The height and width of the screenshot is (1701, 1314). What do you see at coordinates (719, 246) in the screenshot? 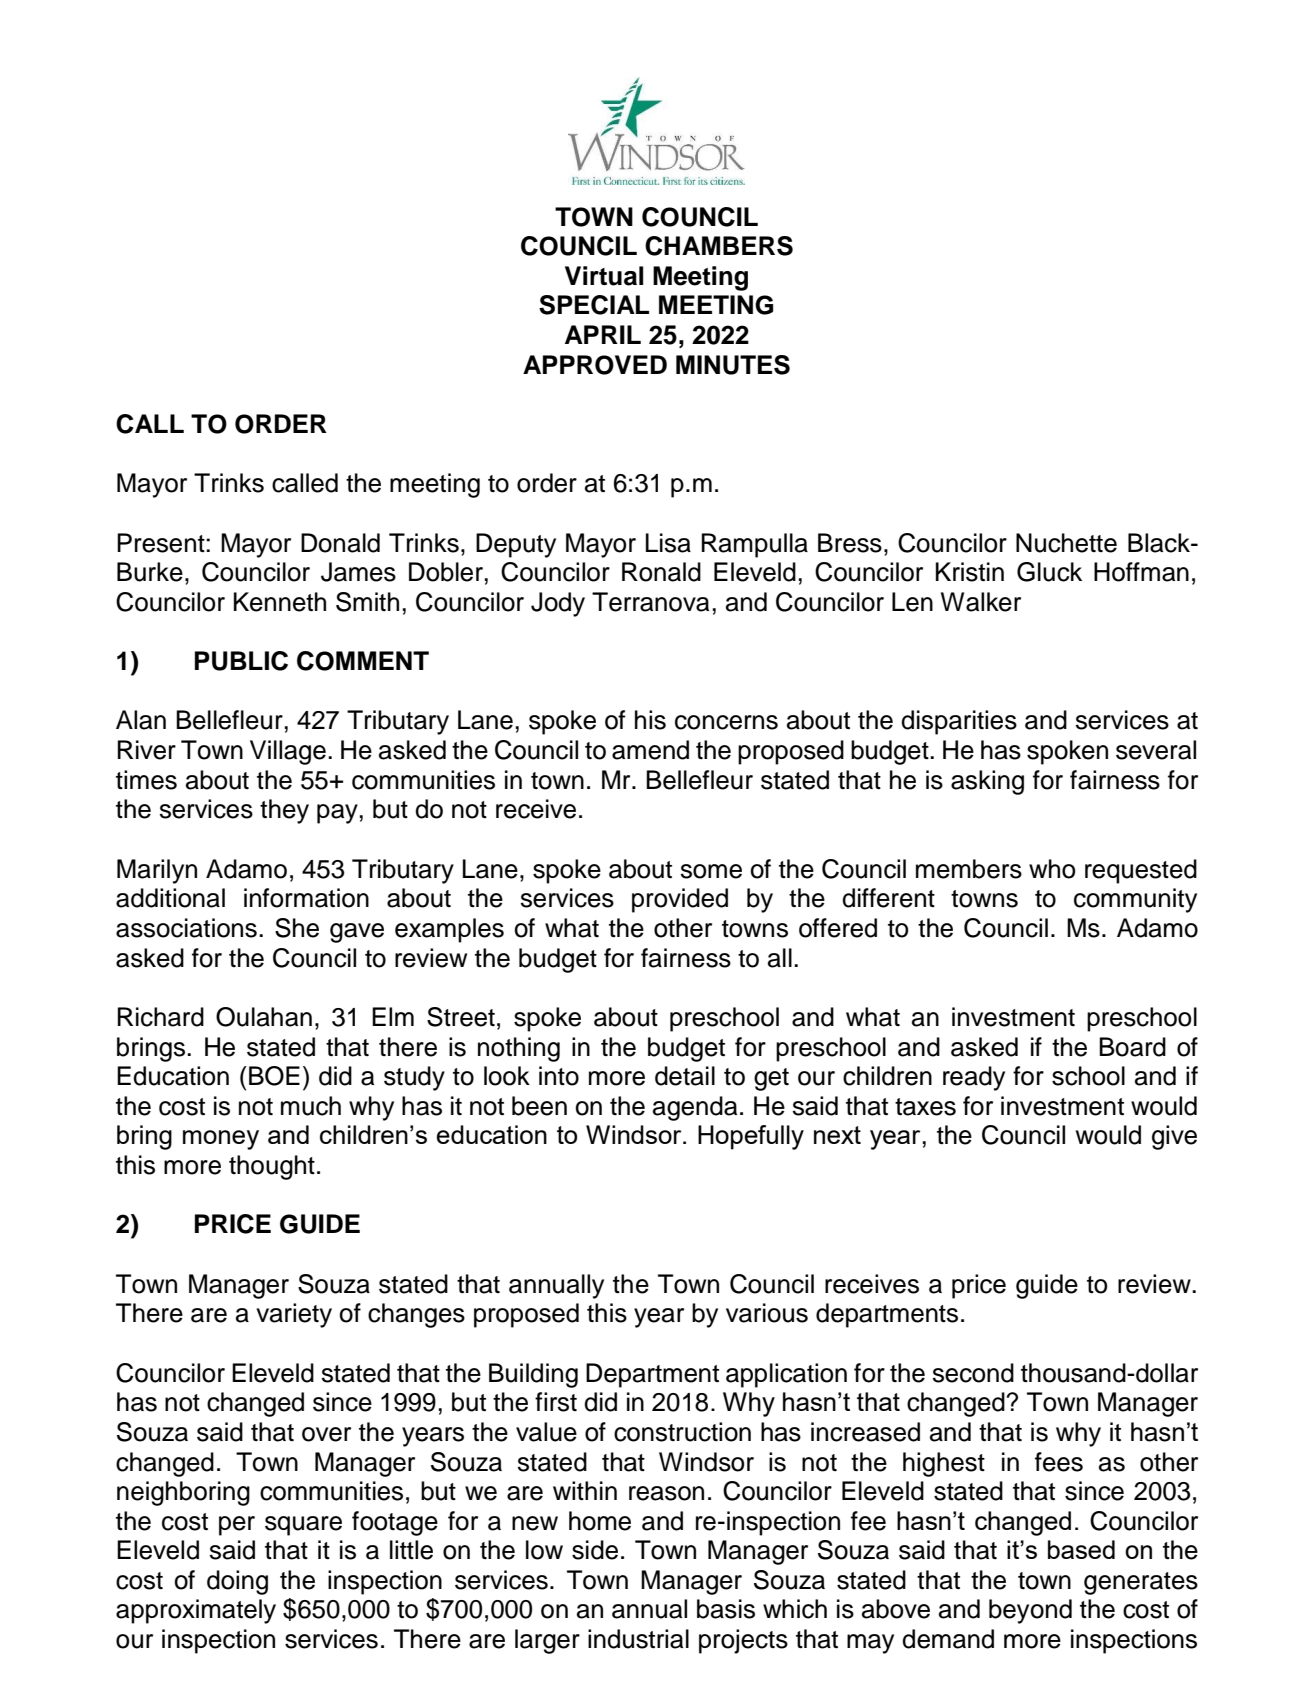
I see `CHAMBERS` at bounding box center [719, 246].
